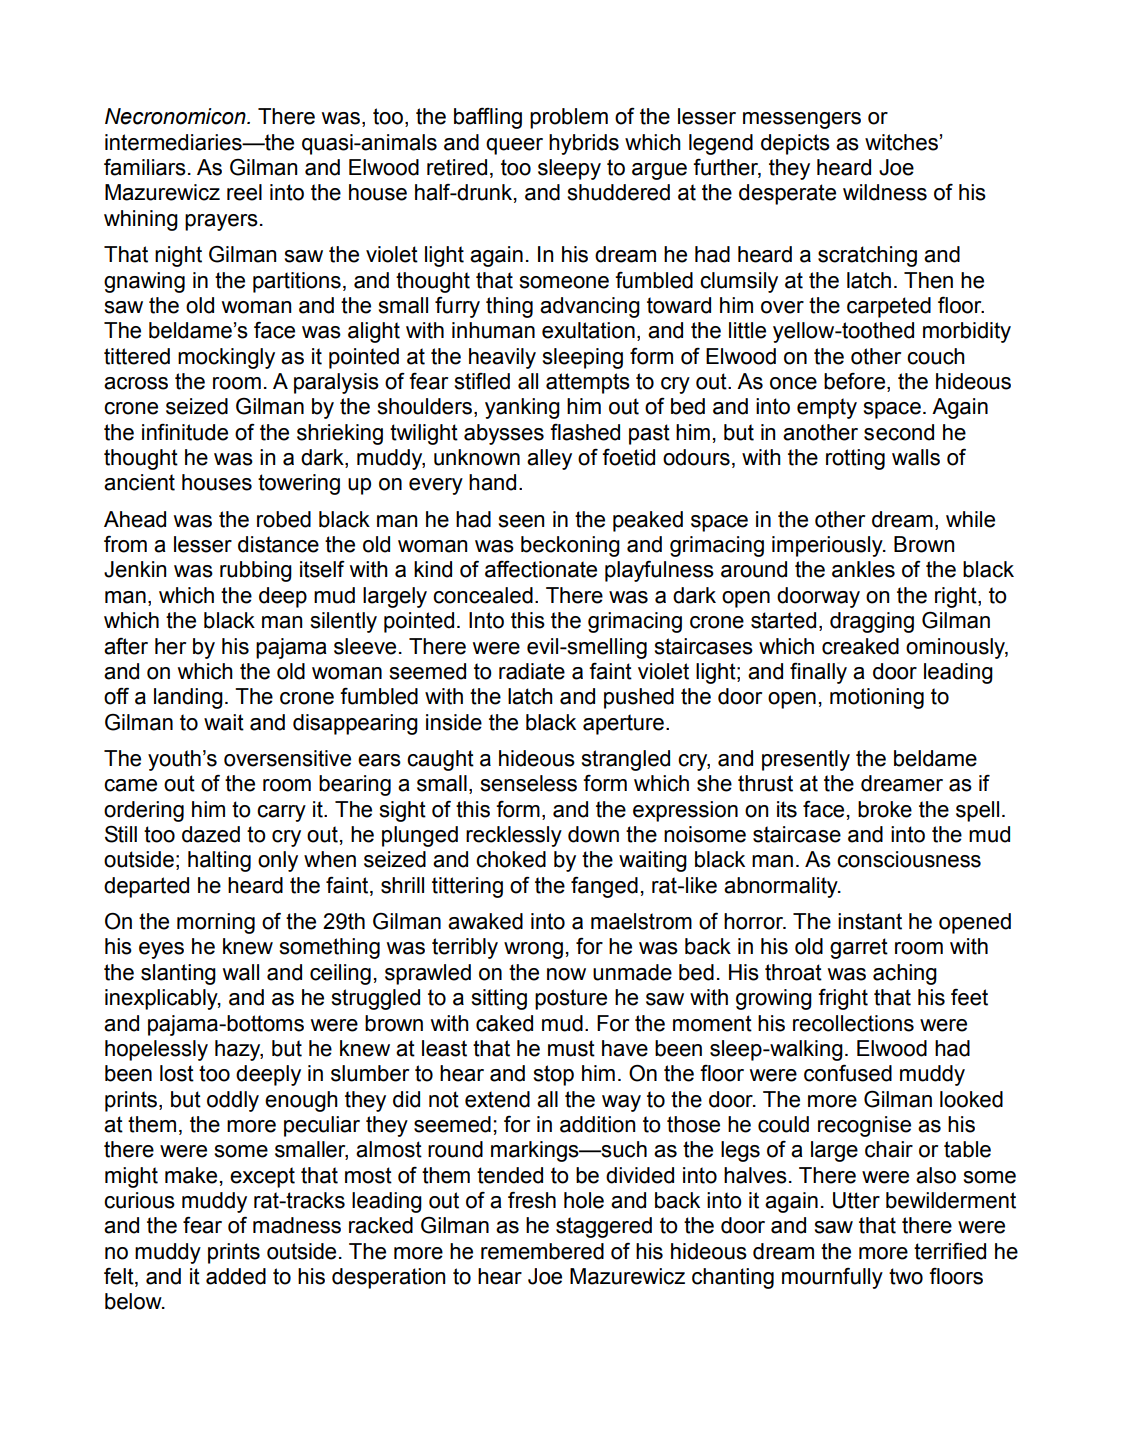 The height and width of the screenshot is (1455, 1124). I want to click on posture, so click(571, 999).
